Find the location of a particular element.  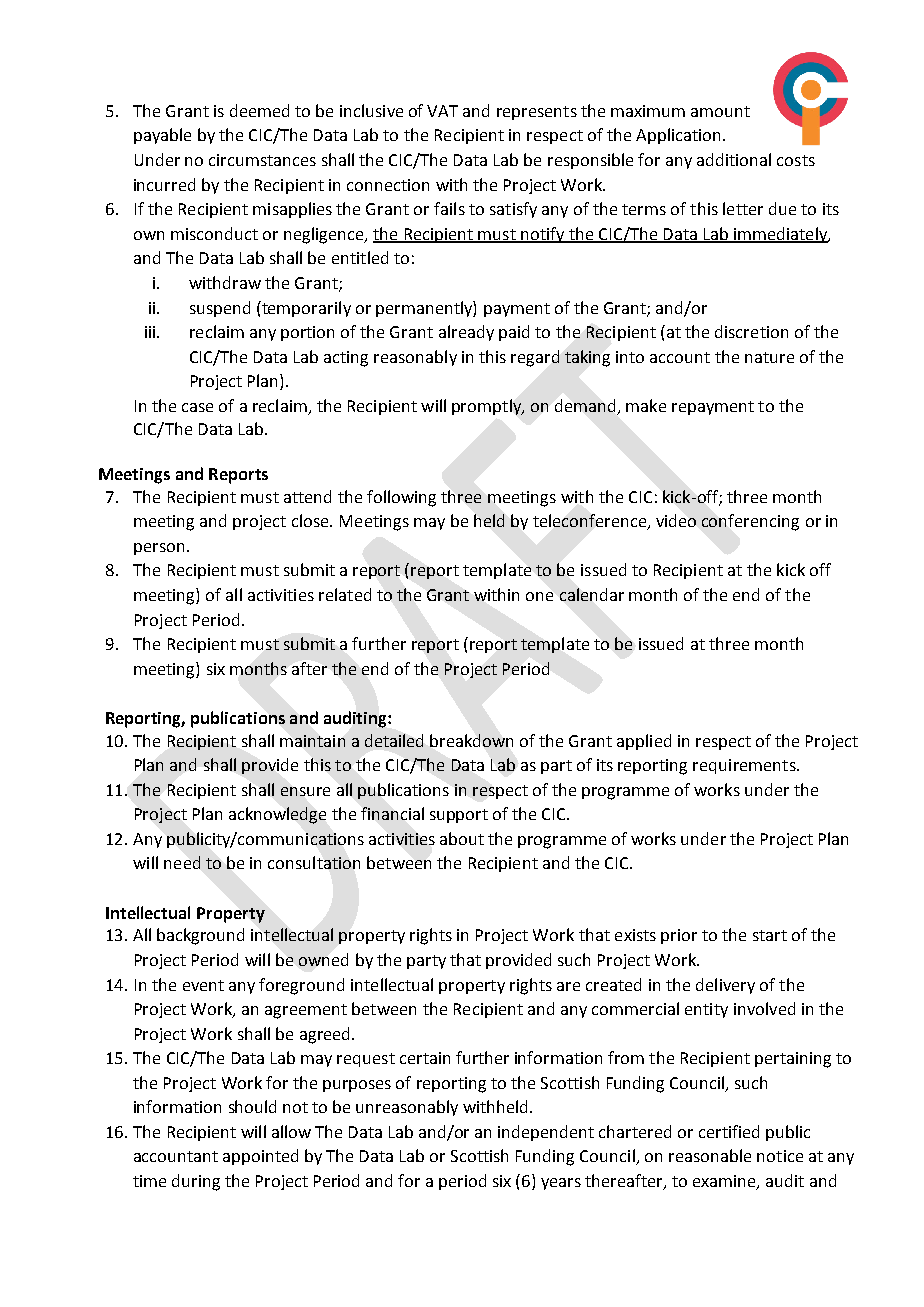

support is located at coordinates (459, 816).
